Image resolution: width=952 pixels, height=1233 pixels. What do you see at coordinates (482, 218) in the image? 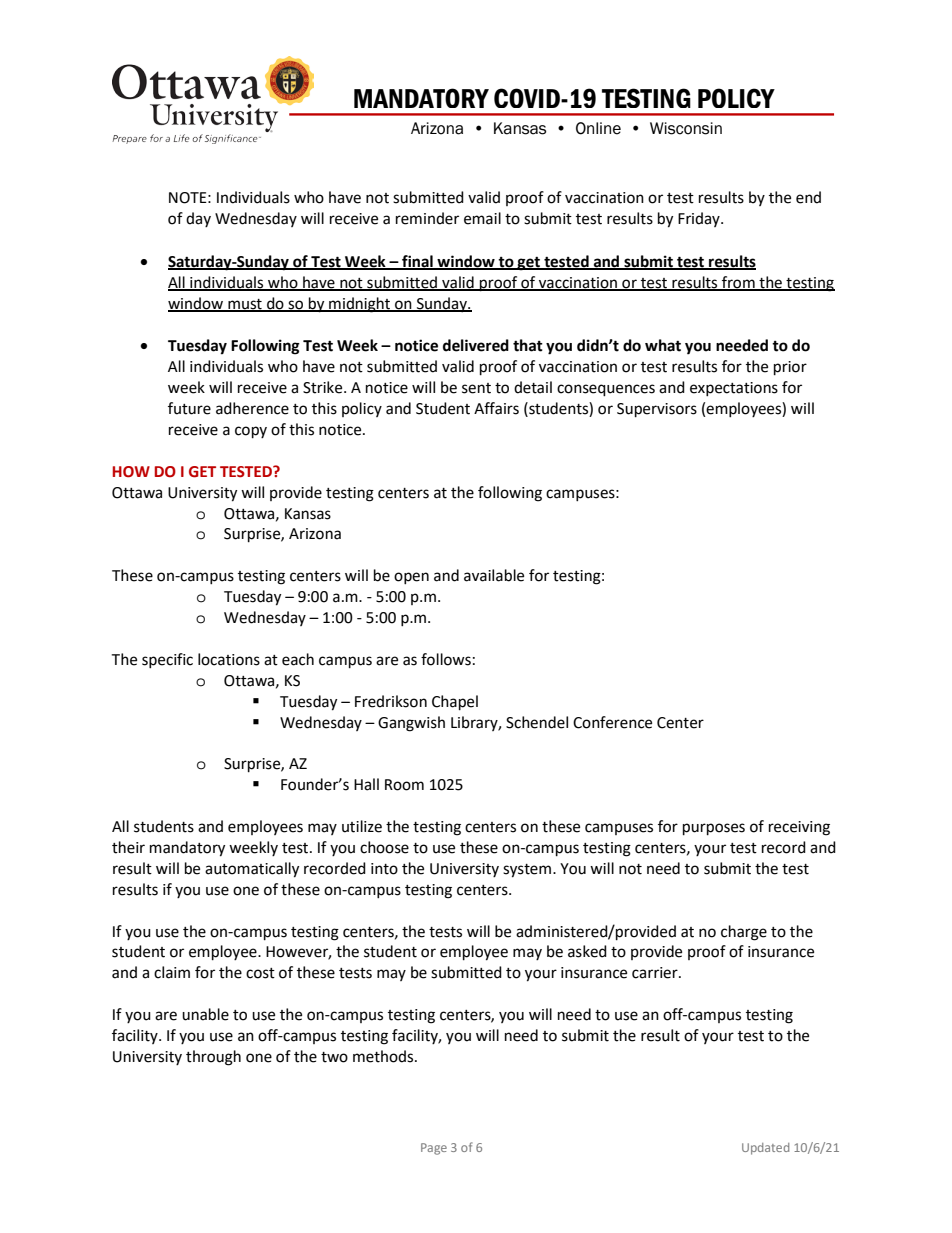
I see `email` at bounding box center [482, 218].
